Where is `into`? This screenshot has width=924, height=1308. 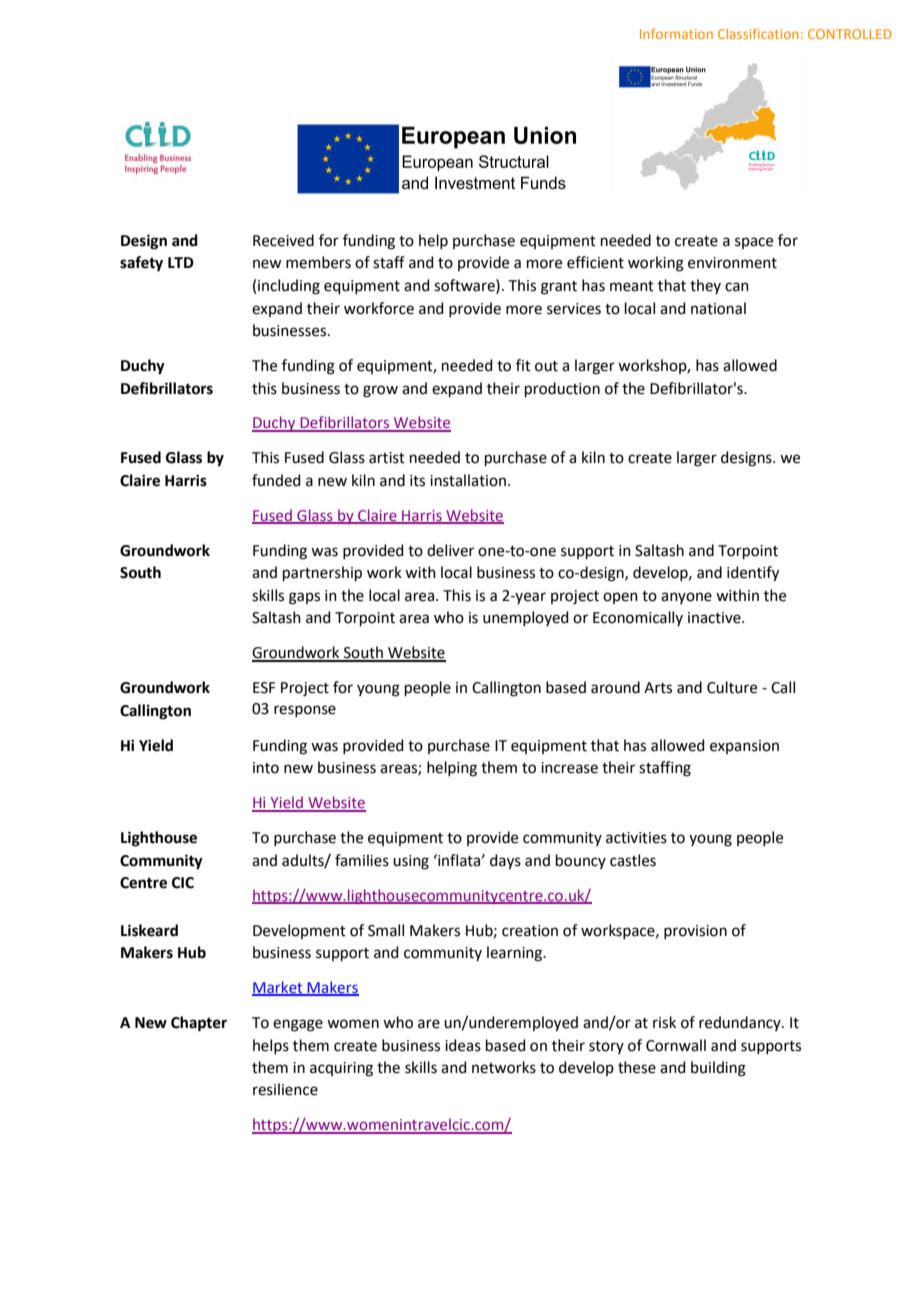 into is located at coordinates (266, 768).
